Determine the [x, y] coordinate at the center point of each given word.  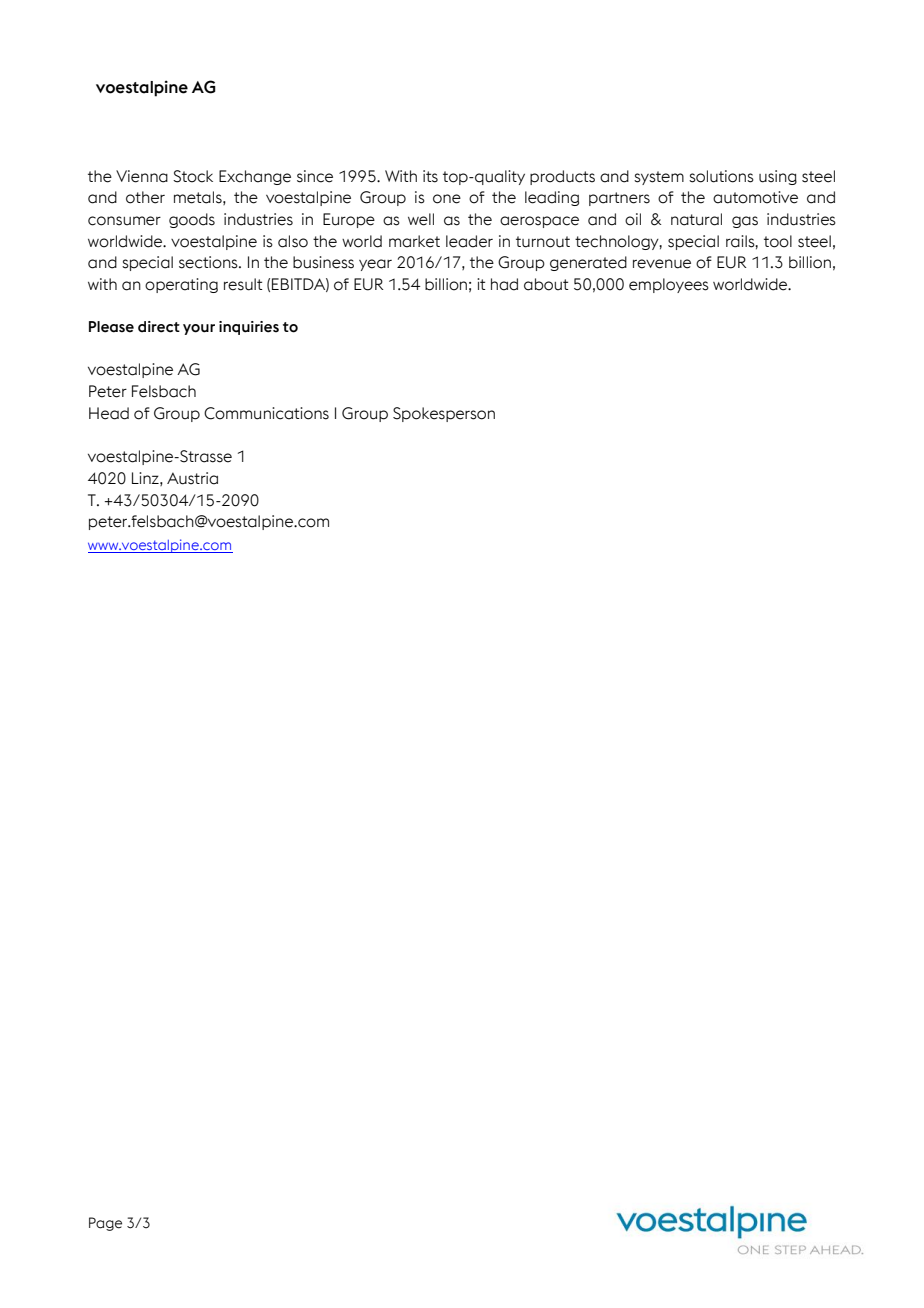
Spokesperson [444, 414]
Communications [266, 413]
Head [109, 413]
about [546, 284]
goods [192, 220]
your [199, 329]
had [504, 284]
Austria [192, 478]
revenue [662, 264]
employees [669, 285]
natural [696, 219]
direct [159, 327]
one [447, 199]
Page [105, 1224]
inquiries [249, 328]
